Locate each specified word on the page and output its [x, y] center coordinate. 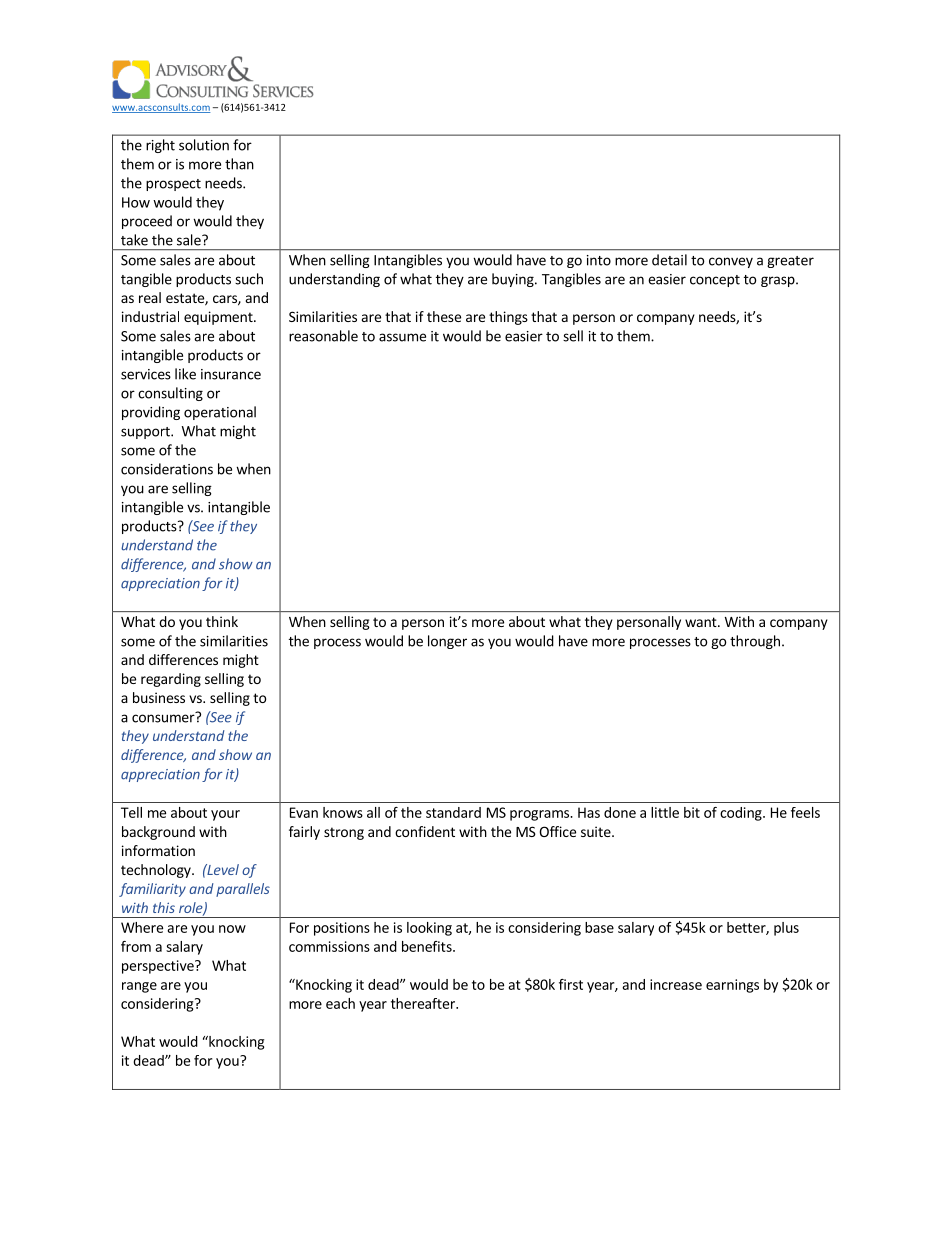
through [755, 642]
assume [402, 337]
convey [731, 262]
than [239, 164]
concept [715, 281]
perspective [159, 967]
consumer [164, 717]
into [599, 260]
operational [220, 413]
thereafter [424, 1003]
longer [447, 642]
